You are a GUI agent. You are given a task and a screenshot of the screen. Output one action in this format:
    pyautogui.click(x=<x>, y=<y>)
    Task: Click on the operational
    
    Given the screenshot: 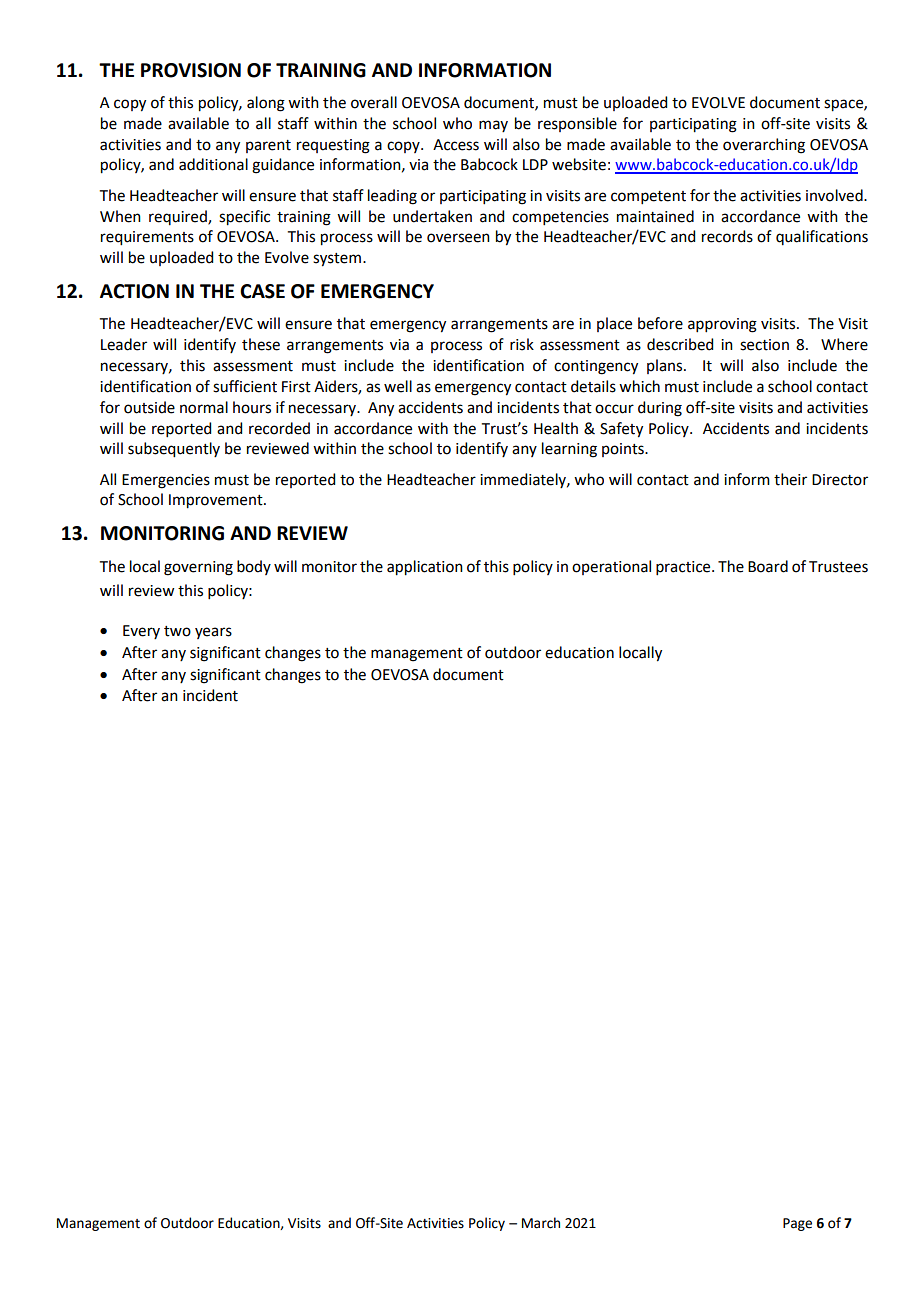 What is the action you would take?
    pyautogui.click(x=611, y=567)
